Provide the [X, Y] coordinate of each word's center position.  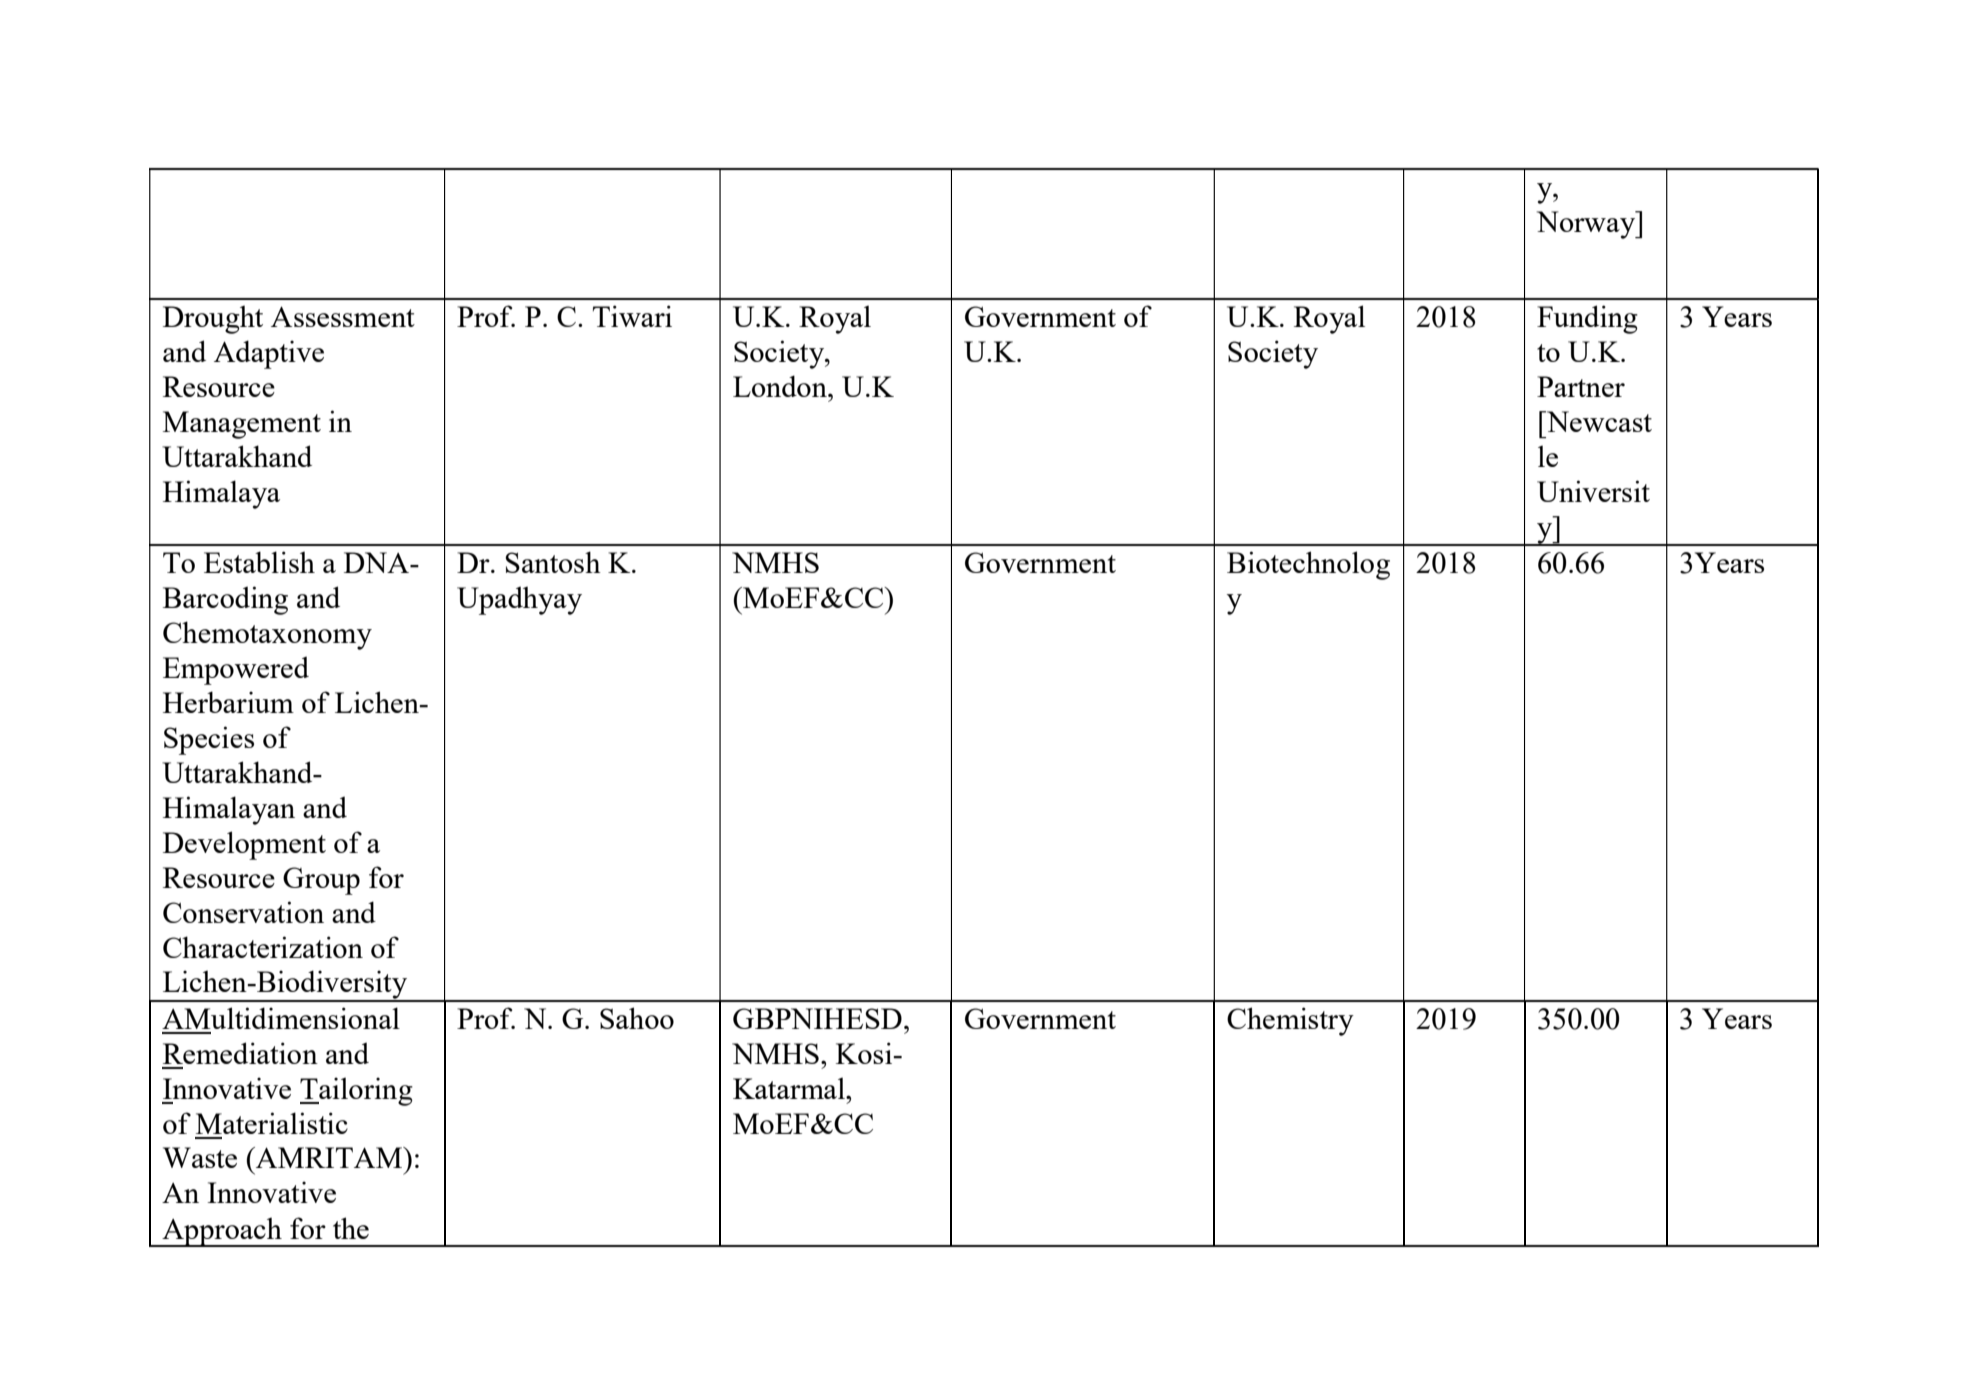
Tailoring [356, 1091]
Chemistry [1290, 1021]
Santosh [553, 562]
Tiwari [632, 316]
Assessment [343, 316]
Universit [1593, 491]
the [351, 1228]
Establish [259, 562]
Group [321, 881]
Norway [1587, 225]
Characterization [263, 947]
